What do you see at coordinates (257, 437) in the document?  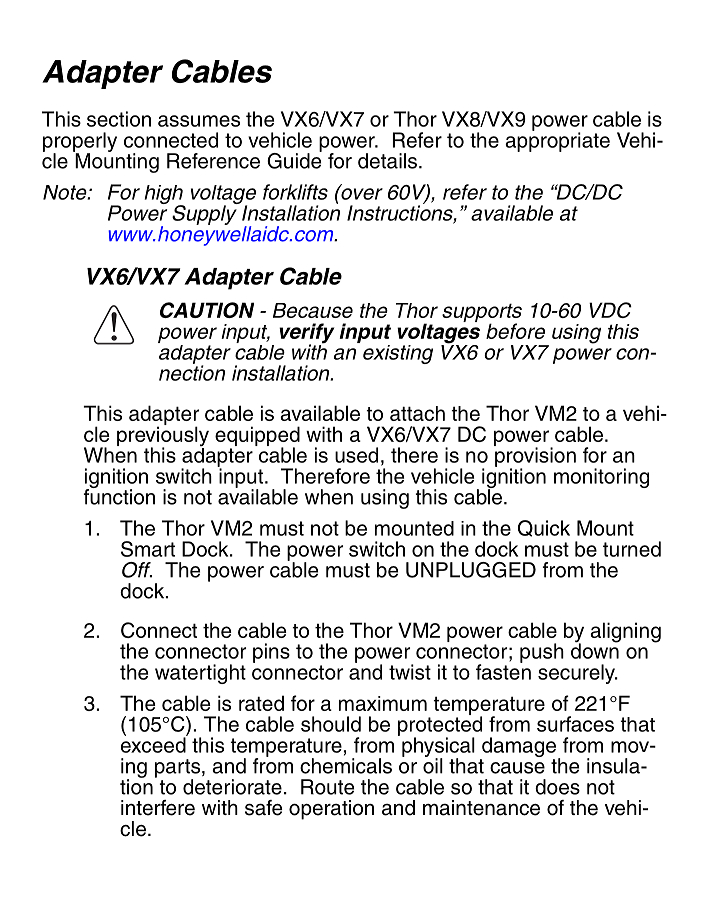 I see `equipped` at bounding box center [257, 437].
